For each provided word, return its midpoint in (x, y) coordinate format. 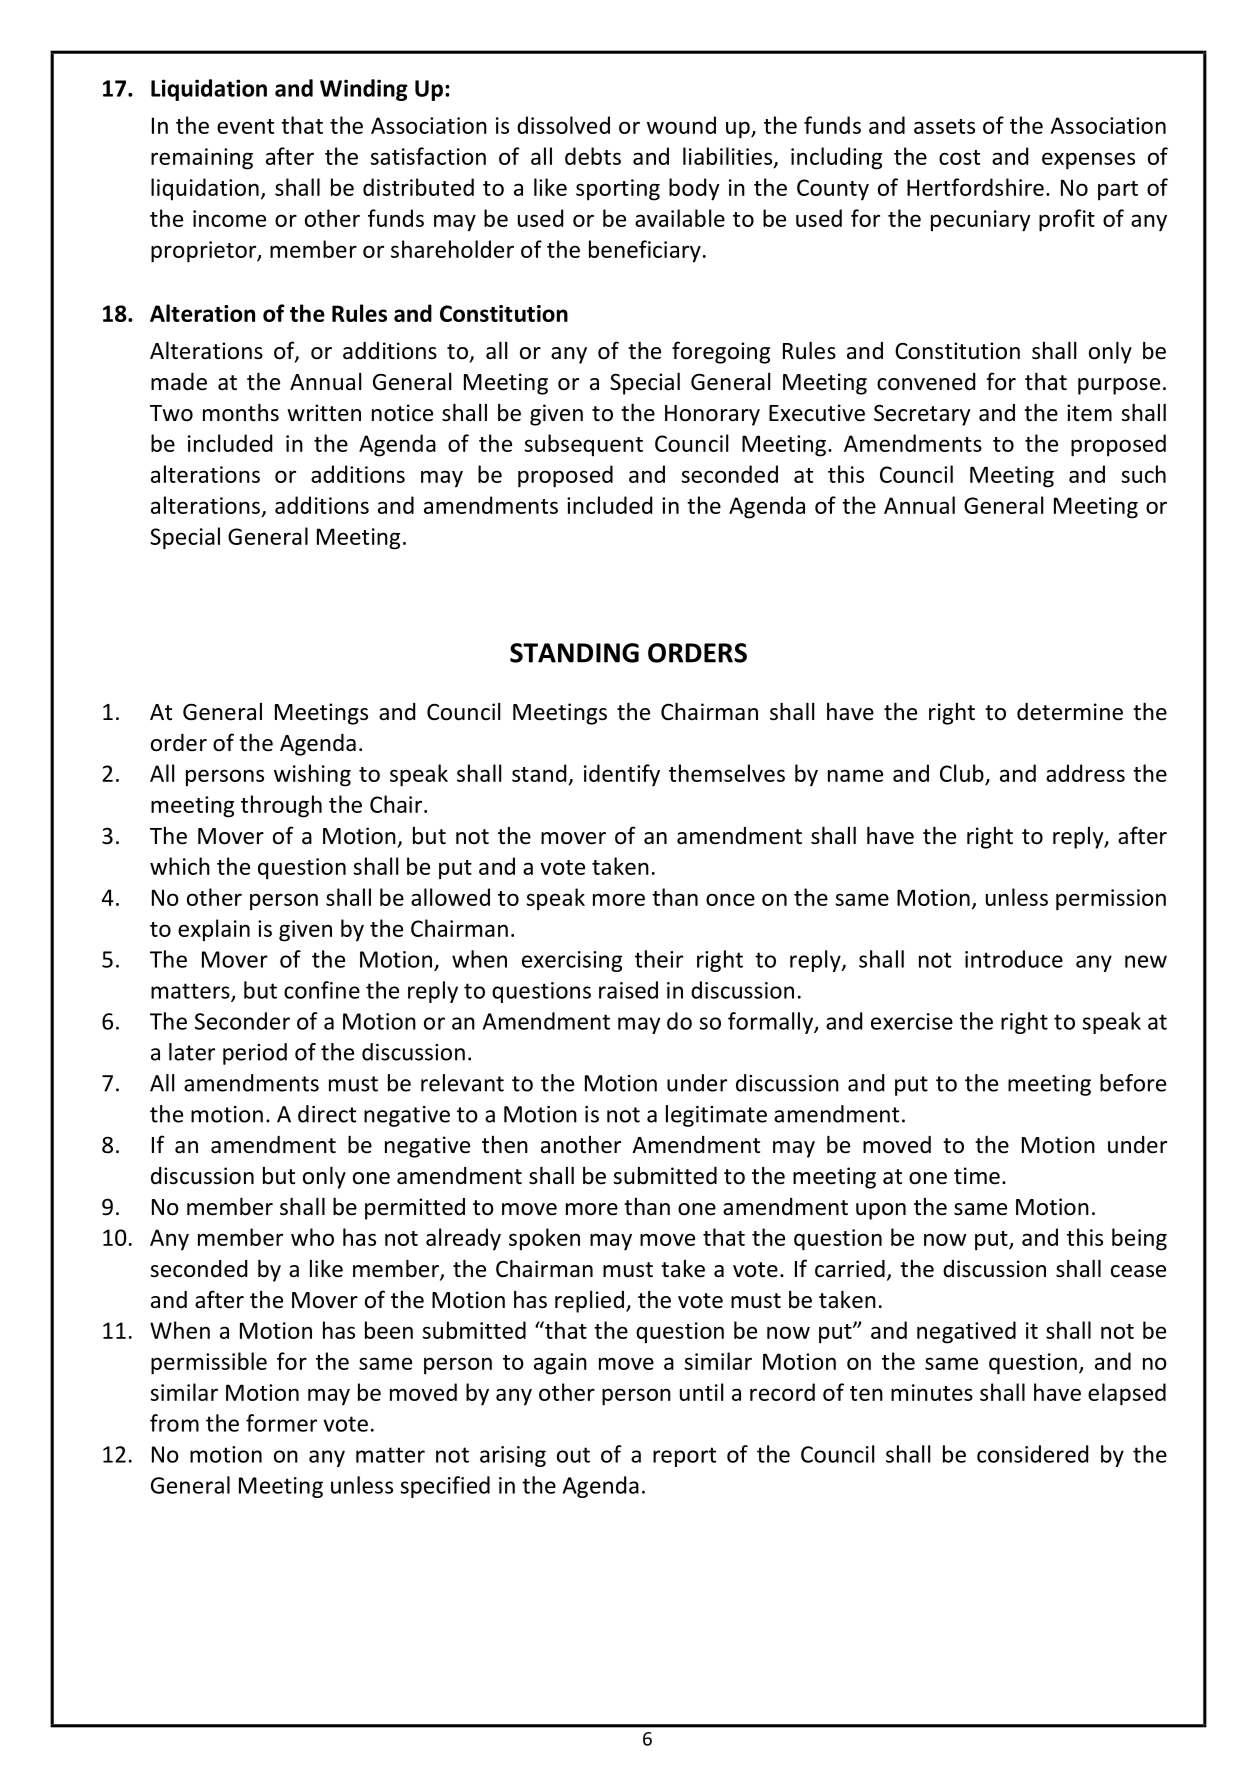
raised (628, 990)
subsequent (583, 445)
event (245, 126)
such (1143, 474)
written (324, 413)
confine (322, 990)
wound (681, 125)
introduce (1014, 959)
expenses (1088, 161)
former (281, 1423)
